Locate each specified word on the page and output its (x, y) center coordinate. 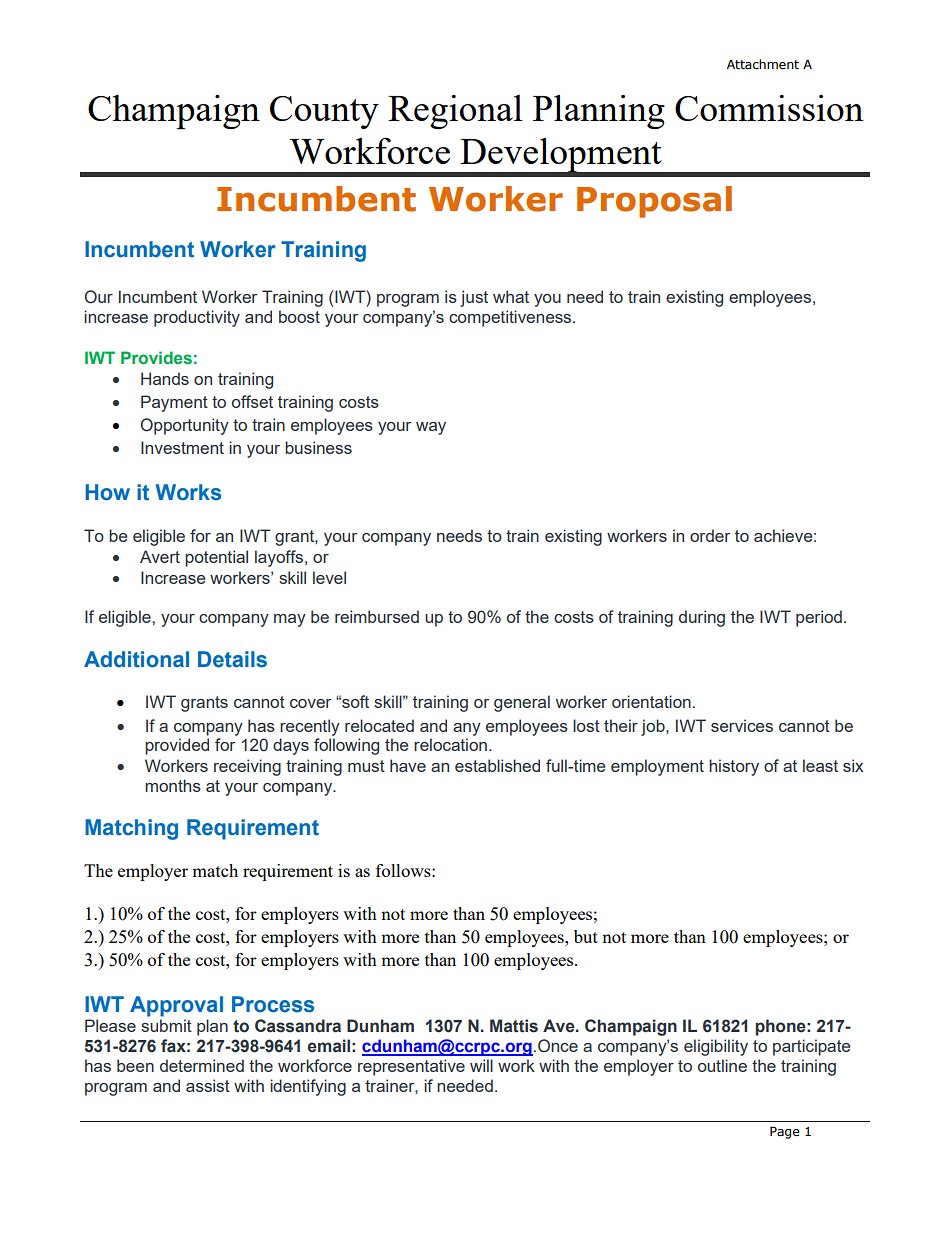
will (481, 1065)
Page (785, 1132)
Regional (455, 111)
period (819, 618)
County (324, 112)
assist (208, 1085)
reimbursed (377, 616)
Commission (769, 107)
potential (216, 558)
